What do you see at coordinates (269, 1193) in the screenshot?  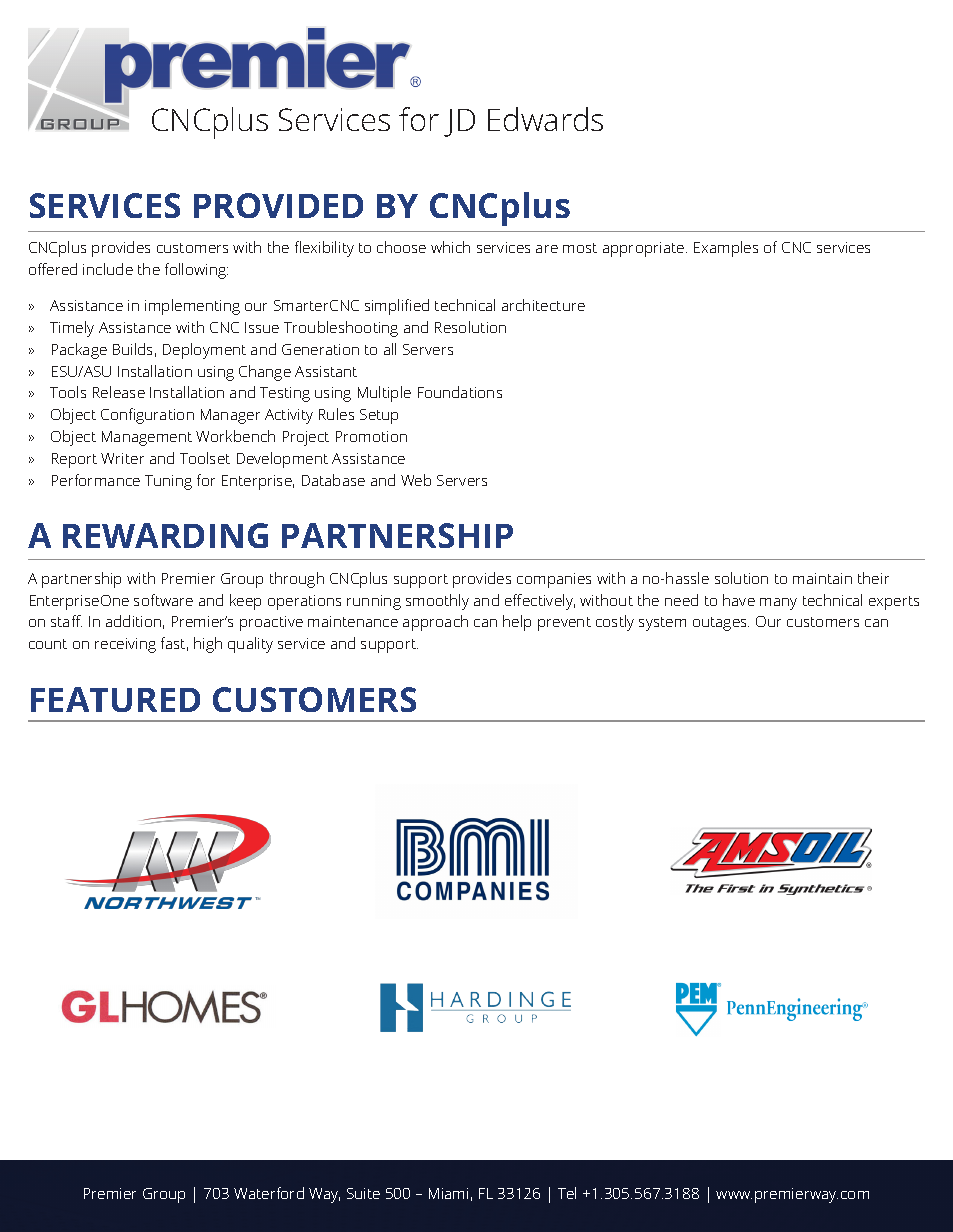 I see `Waterford` at bounding box center [269, 1193].
